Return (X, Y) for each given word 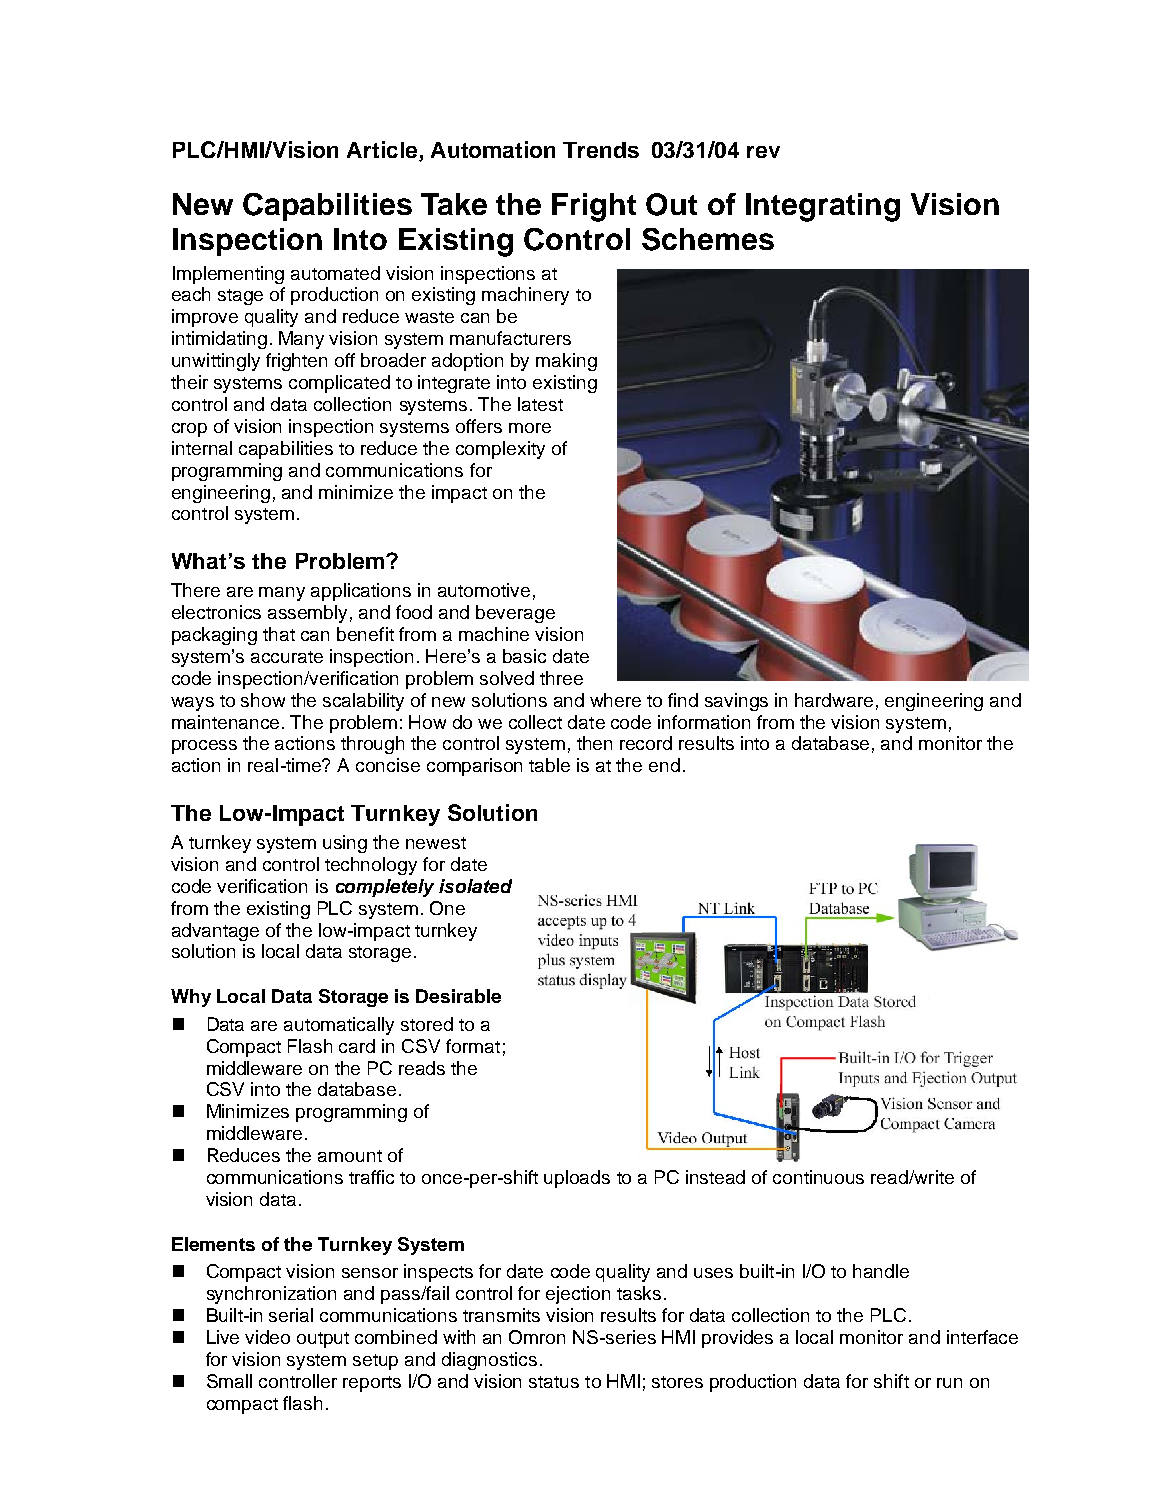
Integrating (823, 207)
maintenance (227, 722)
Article (383, 151)
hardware (834, 700)
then (594, 743)
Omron (537, 1337)
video (267, 1337)
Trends (601, 150)
